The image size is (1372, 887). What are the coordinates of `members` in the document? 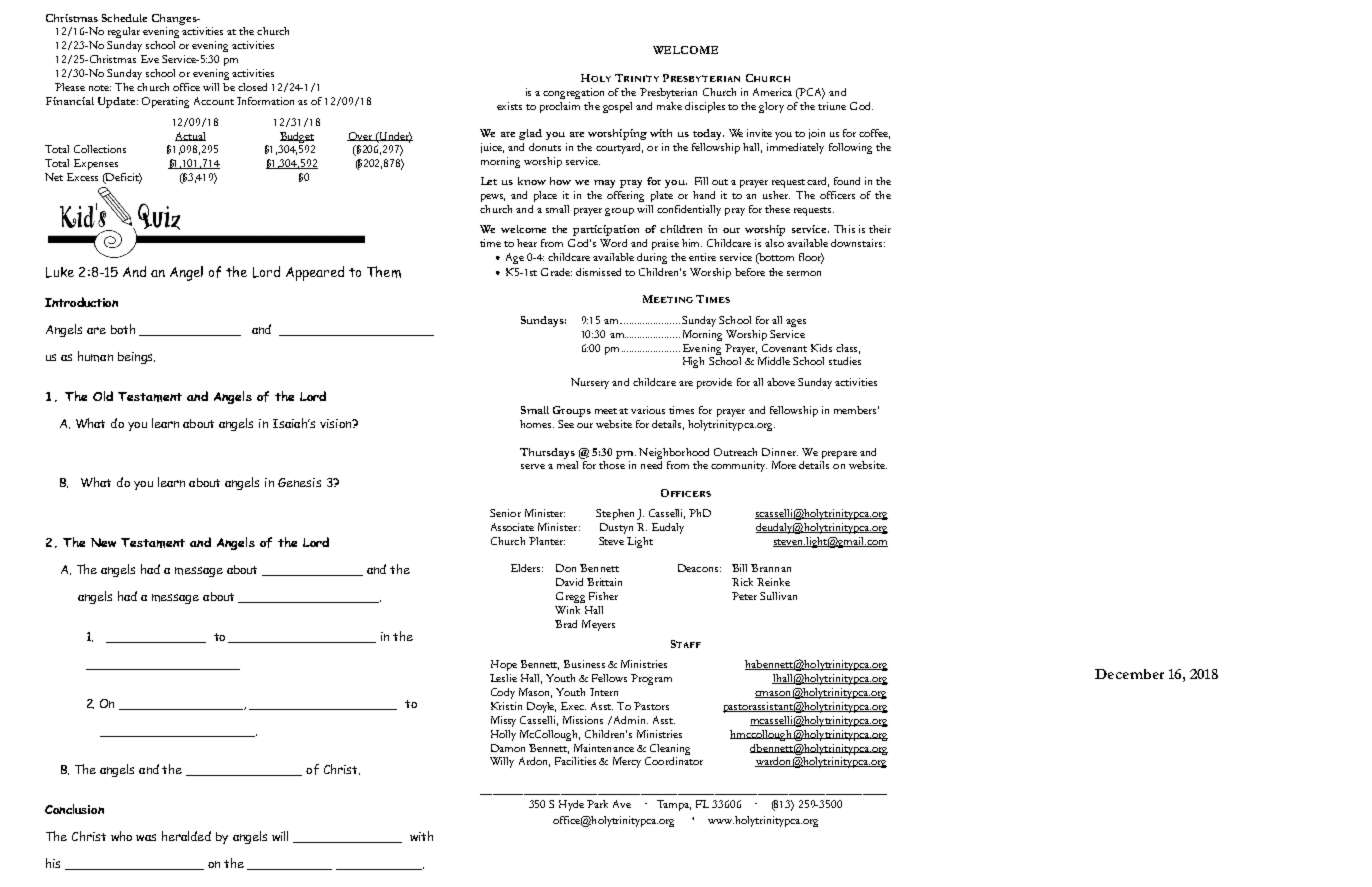 It's located at (856, 410).
